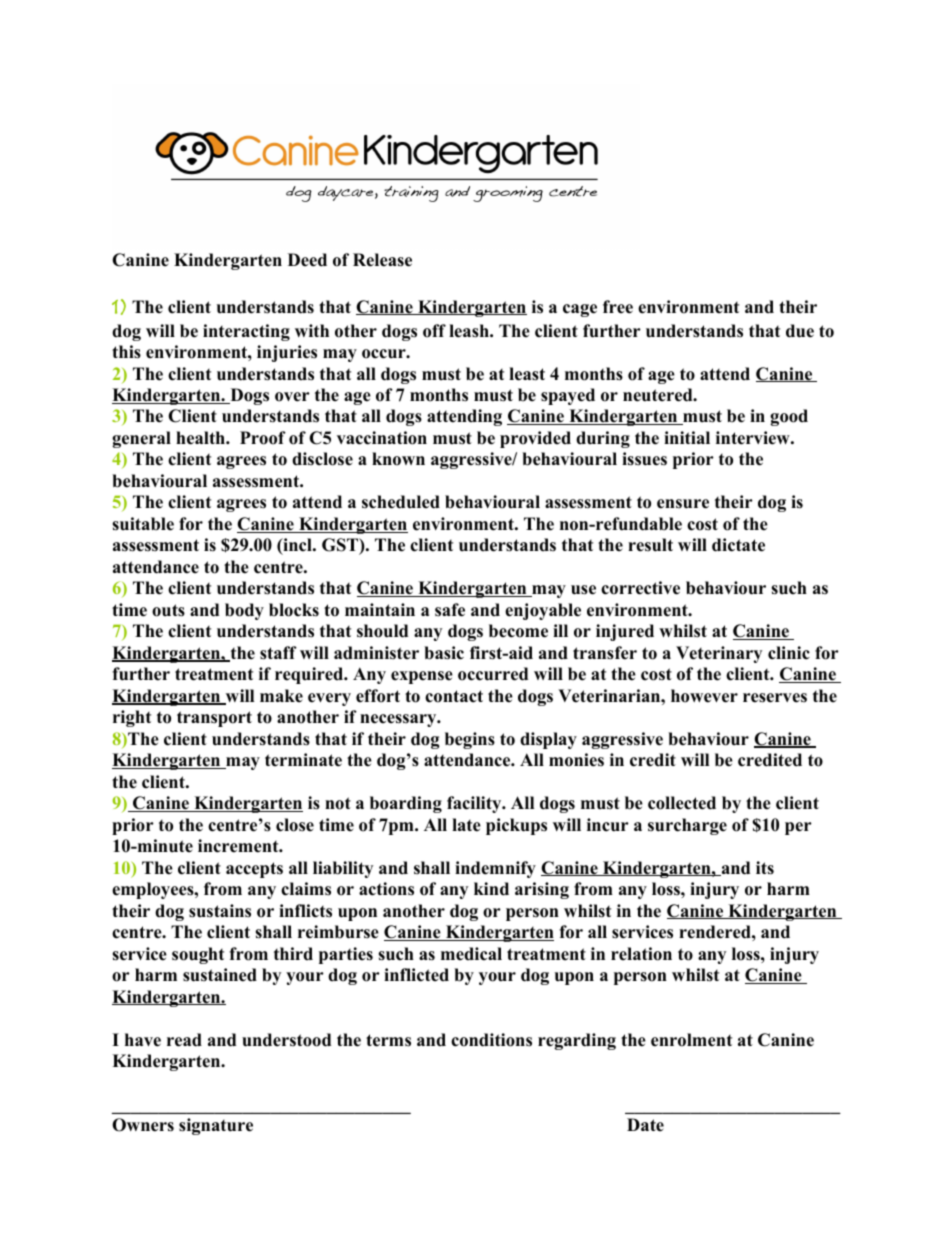 This screenshot has width=952, height=1233. Describe the element at coordinates (454, 696) in the screenshot. I see `contact` at that location.
